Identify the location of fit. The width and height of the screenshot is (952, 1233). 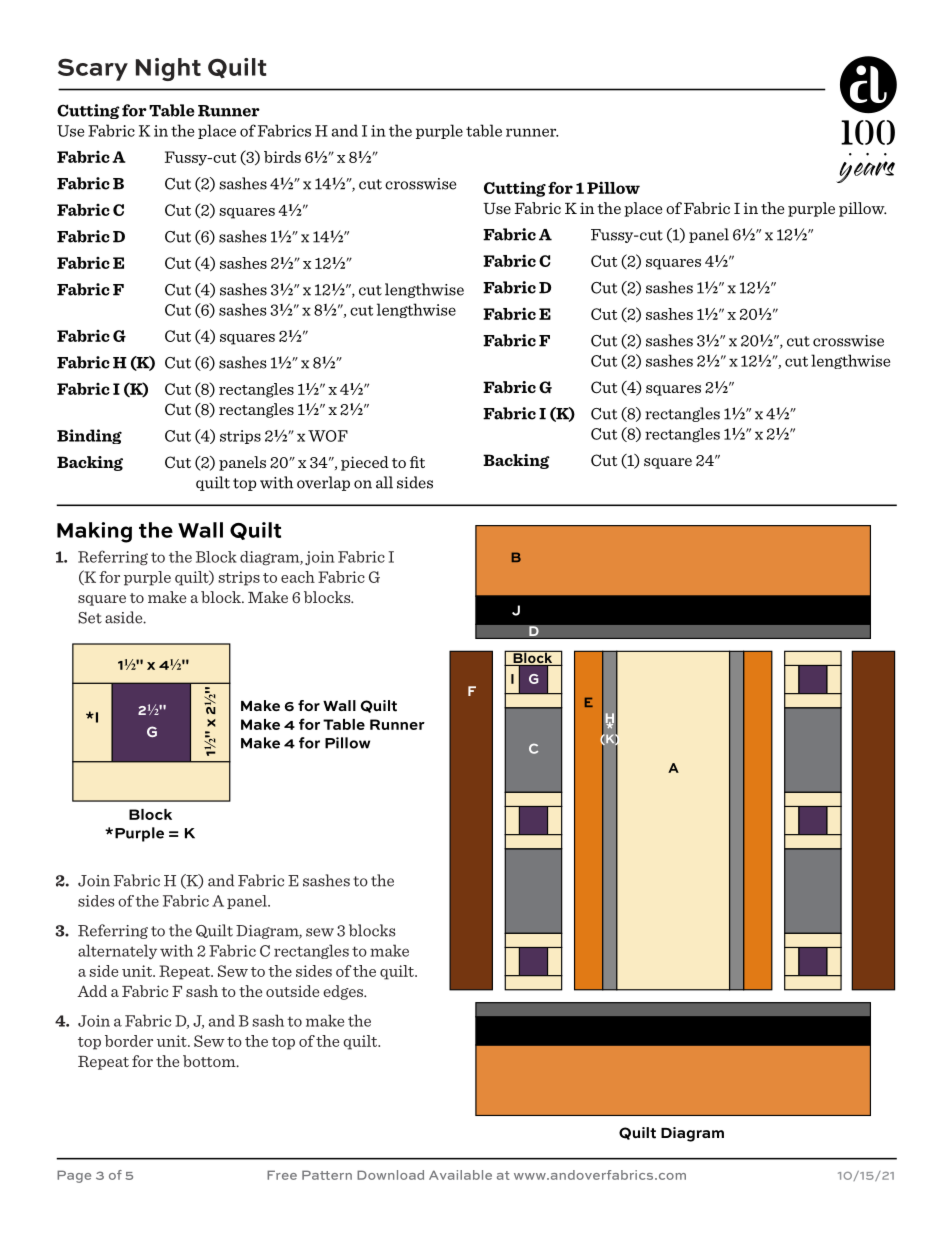
(417, 462).
